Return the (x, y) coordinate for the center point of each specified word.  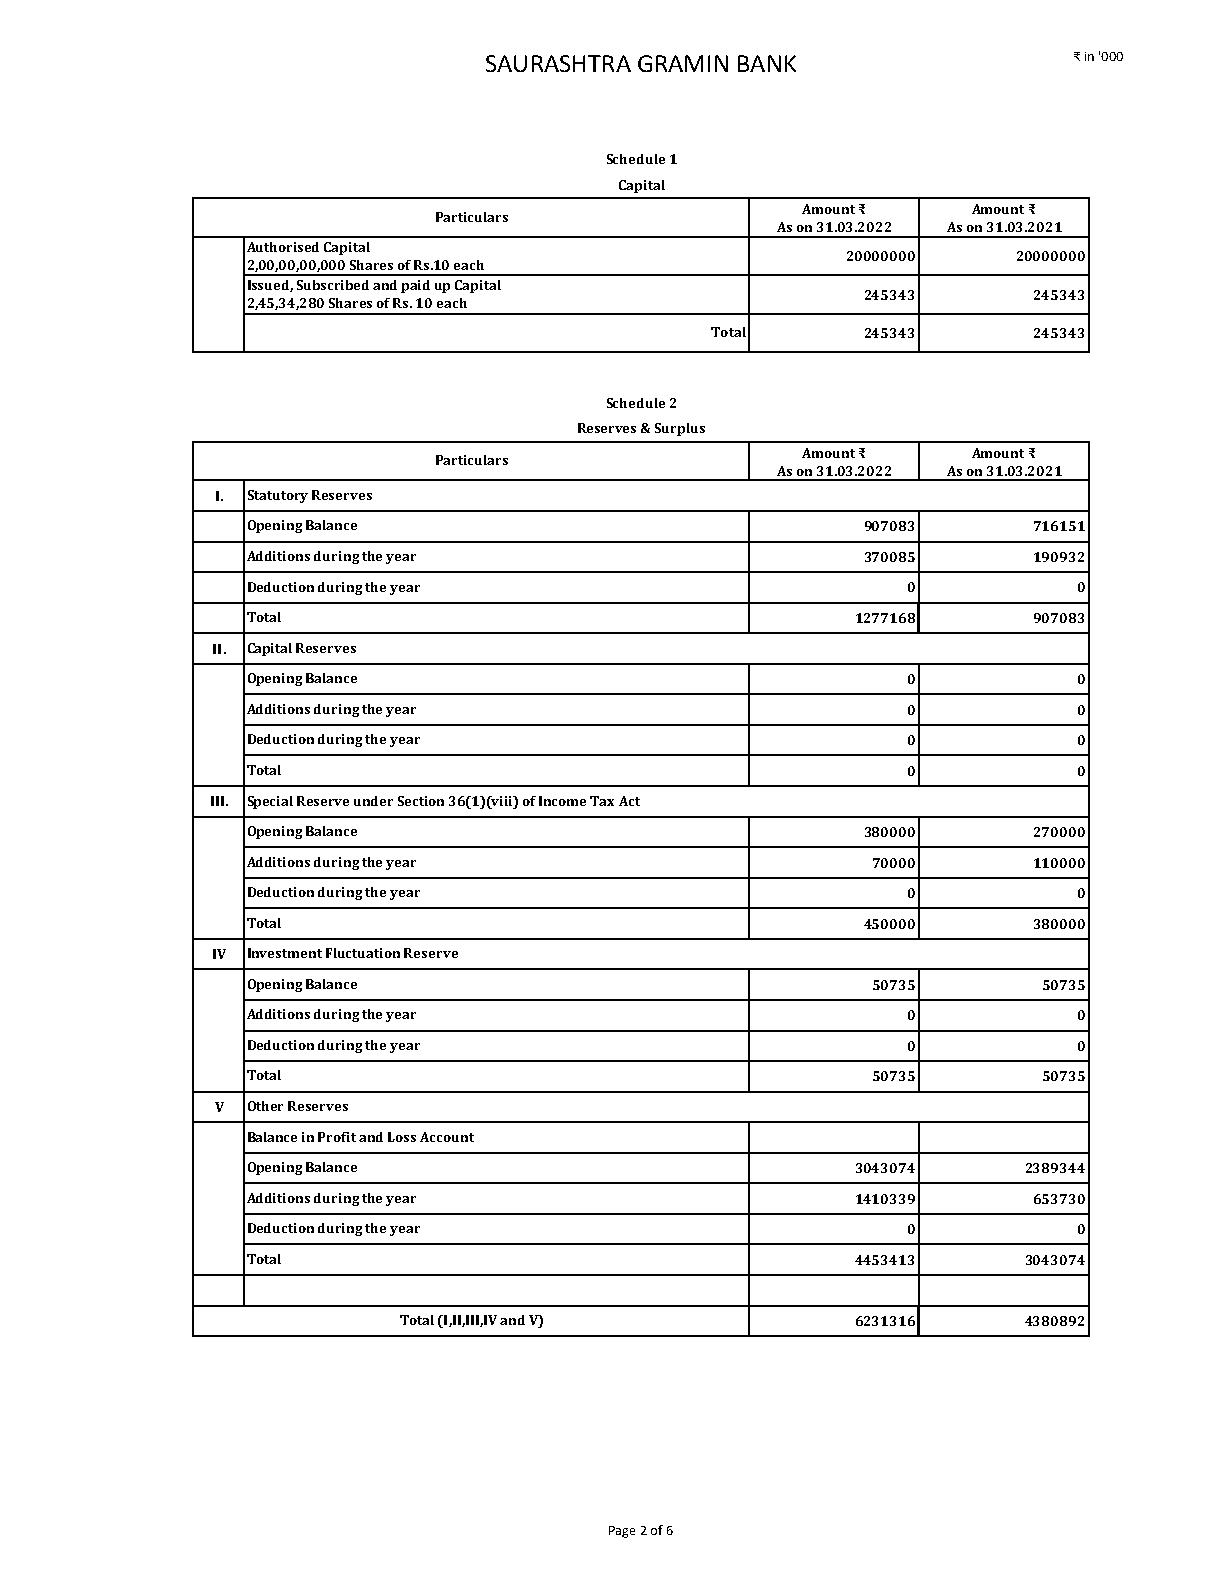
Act (629, 801)
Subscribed (333, 285)
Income (562, 801)
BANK (767, 63)
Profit (337, 1137)
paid (415, 286)
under (373, 801)
